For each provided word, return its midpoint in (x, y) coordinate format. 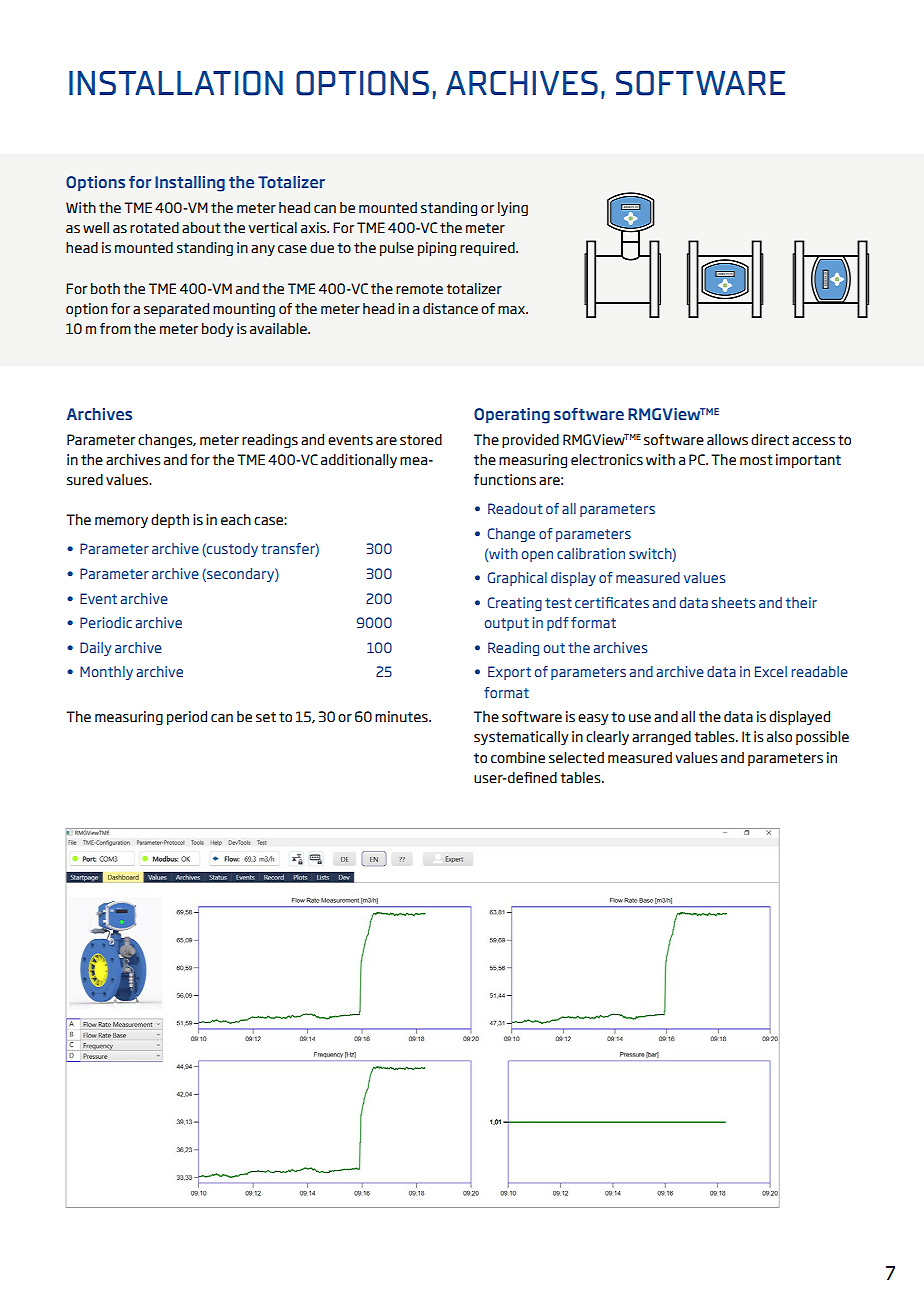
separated (176, 310)
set (266, 717)
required (488, 249)
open (537, 556)
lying (513, 209)
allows (727, 439)
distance (450, 309)
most (756, 460)
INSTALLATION (176, 83)
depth (170, 521)
